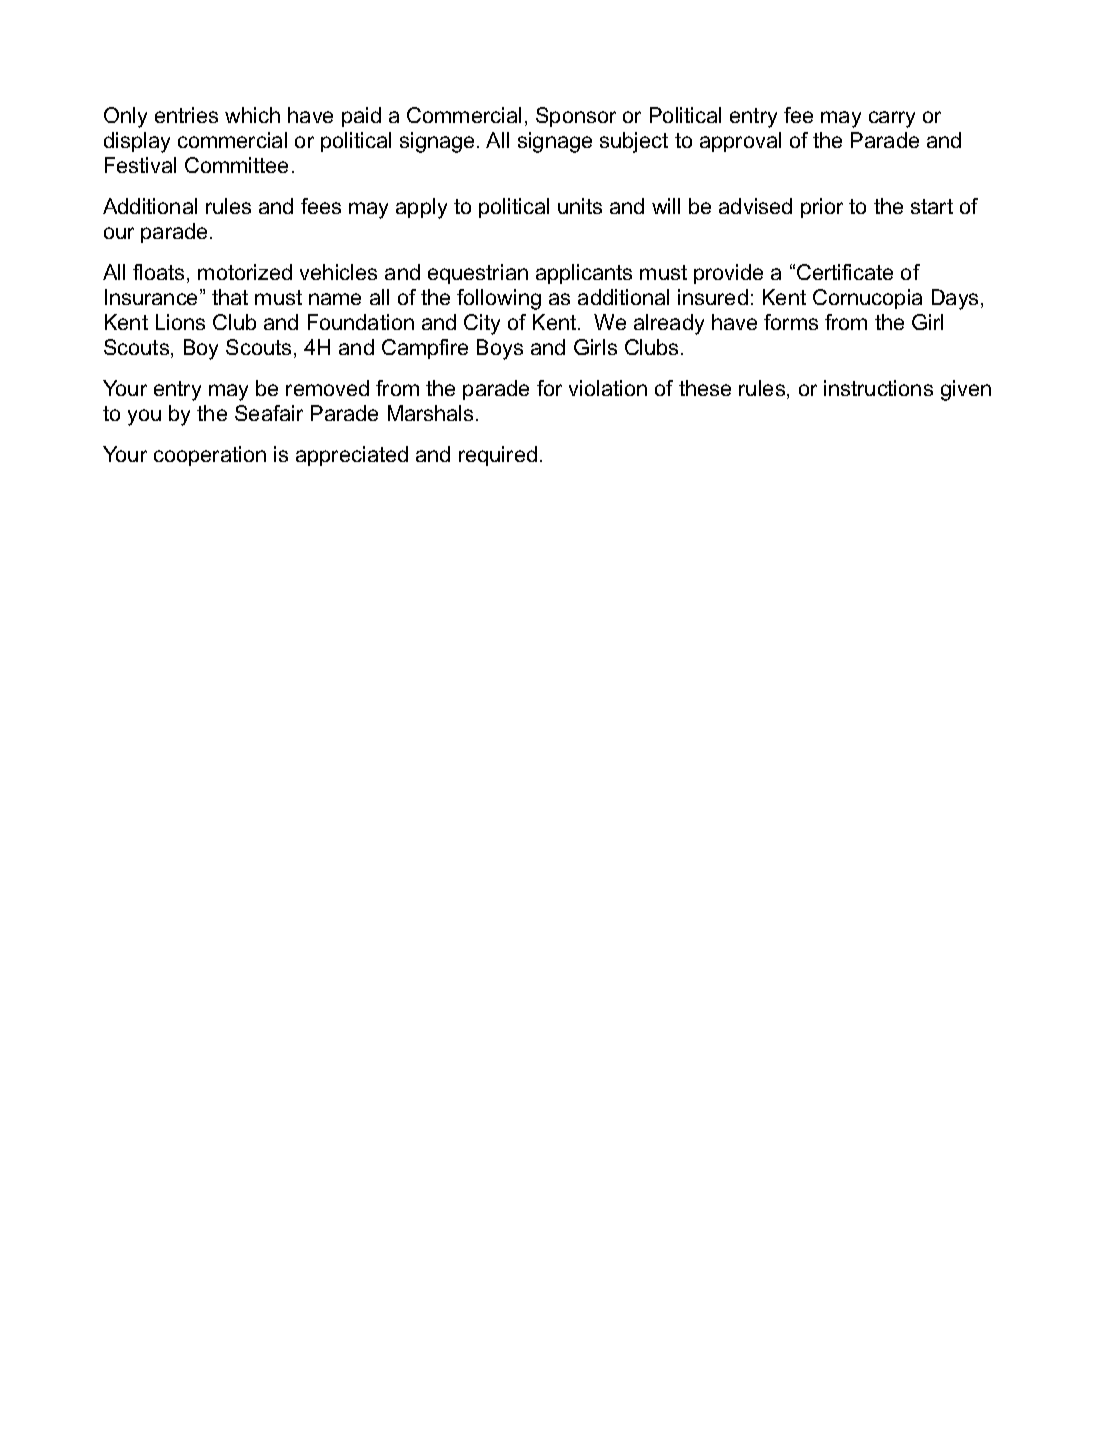 This document has height=1441, width=1114. I want to click on Sponsor, so click(576, 117).
